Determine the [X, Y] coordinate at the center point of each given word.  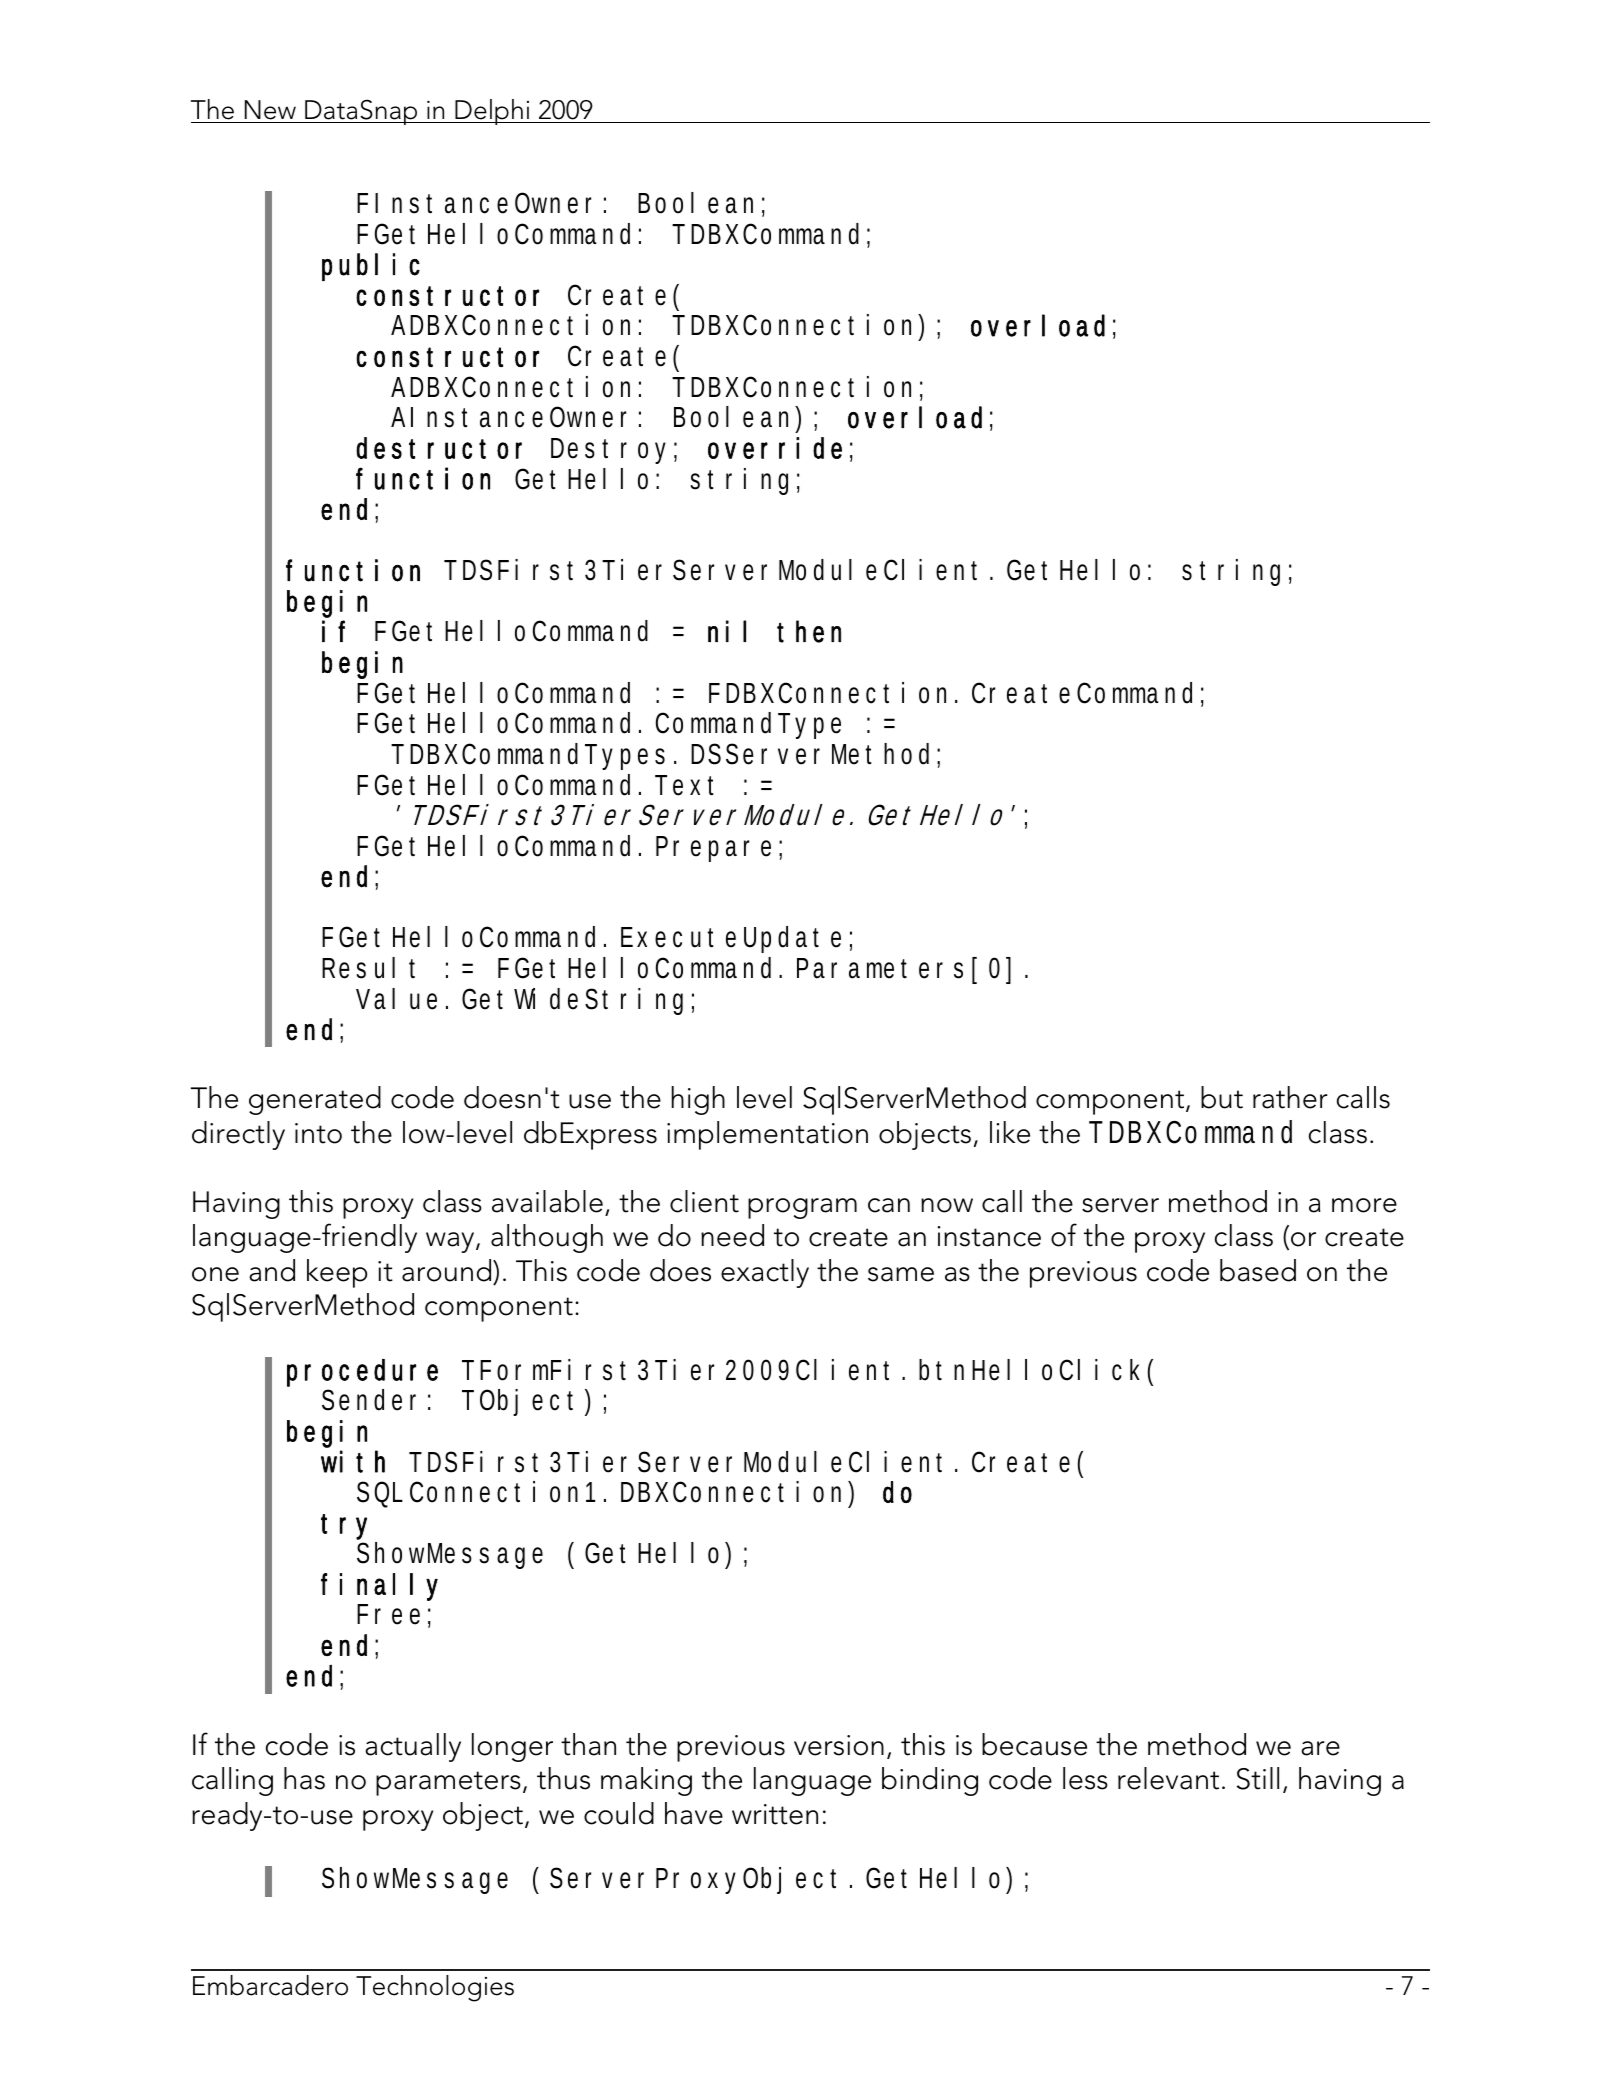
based [1258, 1270]
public [371, 267]
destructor [439, 448]
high [698, 1100]
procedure [362, 1373]
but [1222, 1097]
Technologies [435, 1988]
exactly [765, 1273]
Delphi [492, 112]
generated [315, 1100]
